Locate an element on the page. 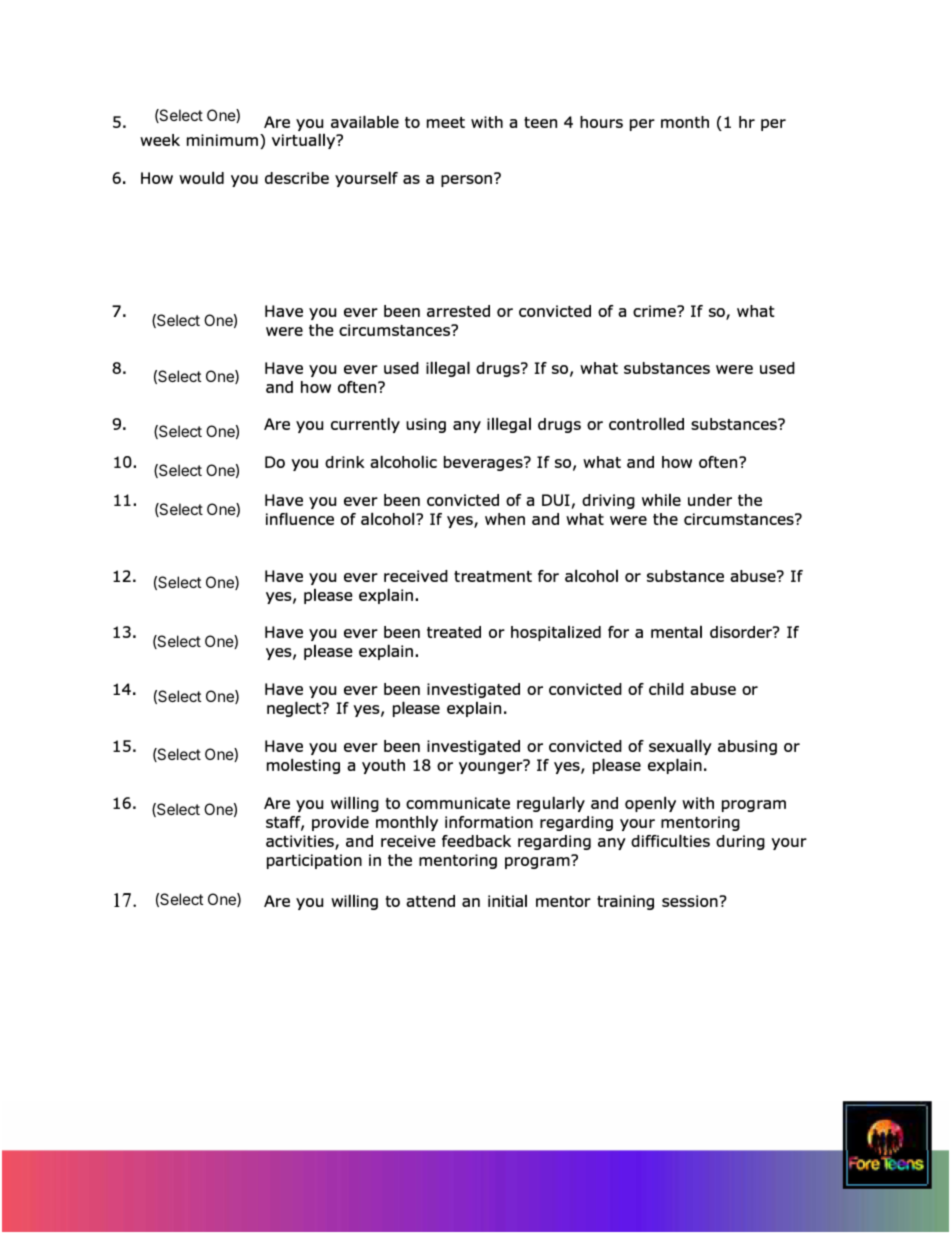 This document has width=952, height=1233. hours is located at coordinates (601, 122).
